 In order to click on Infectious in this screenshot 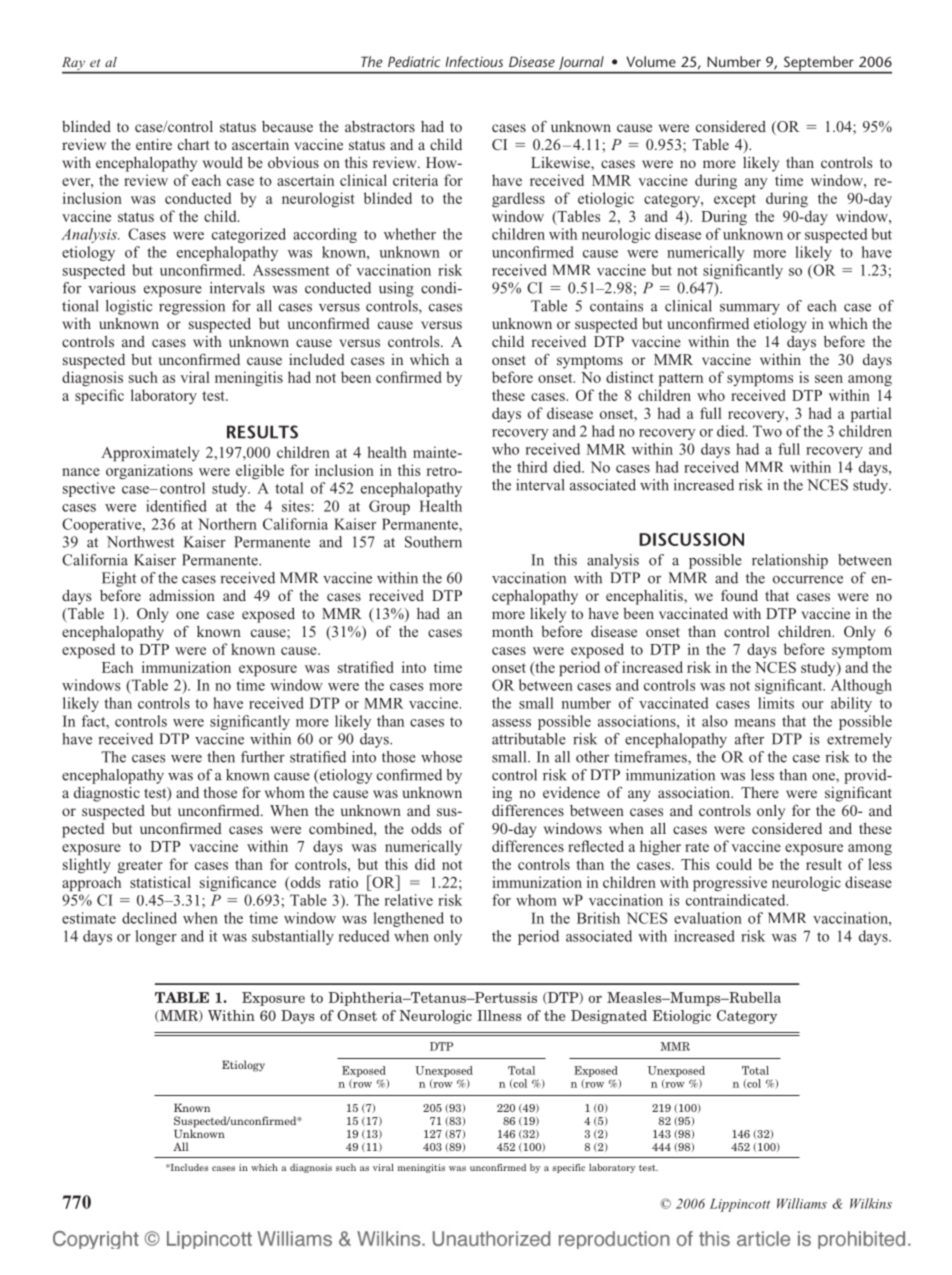, I will do `click(474, 61)`.
